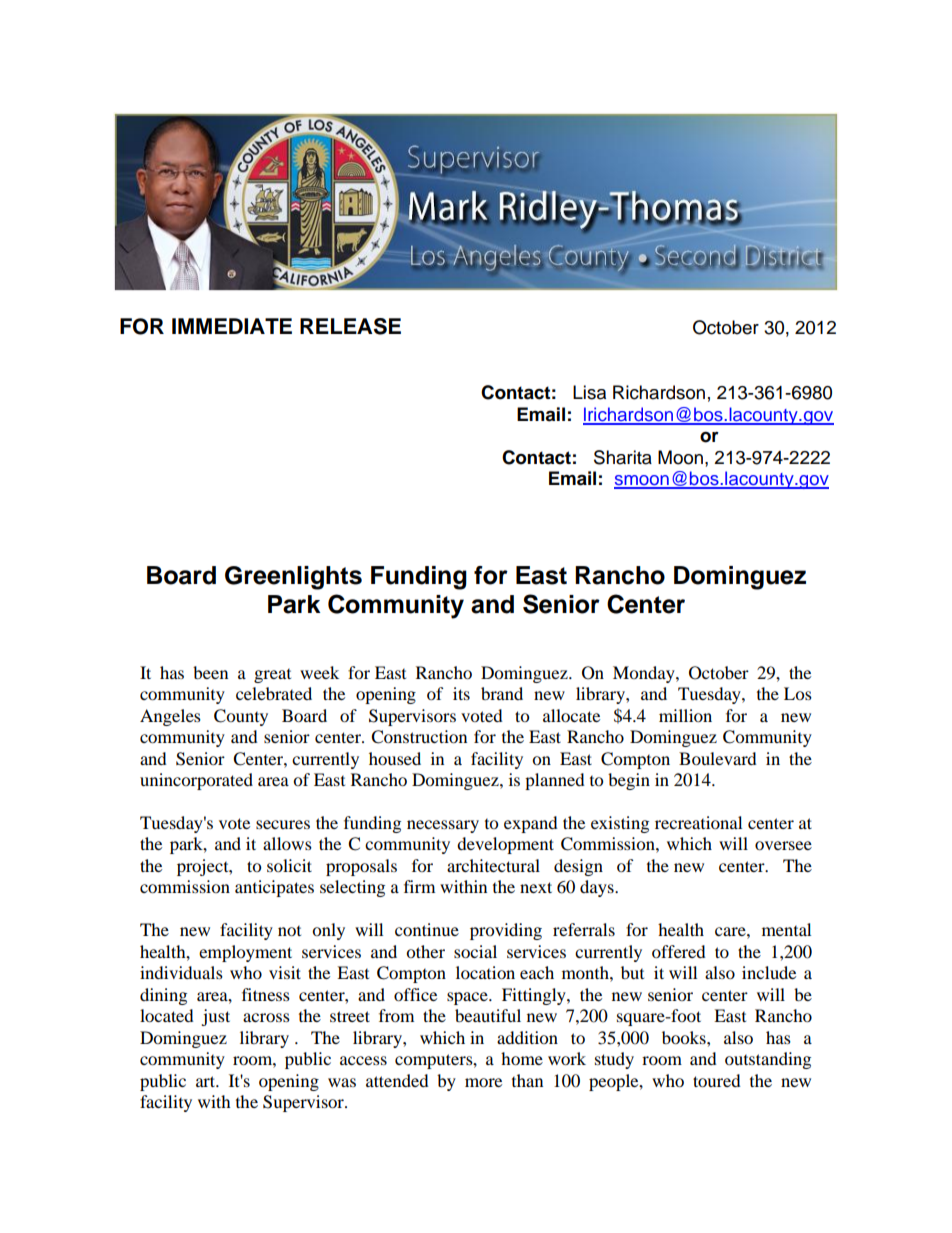  Describe the element at coordinates (274, 693) in the page. I see `celebrated` at that location.
